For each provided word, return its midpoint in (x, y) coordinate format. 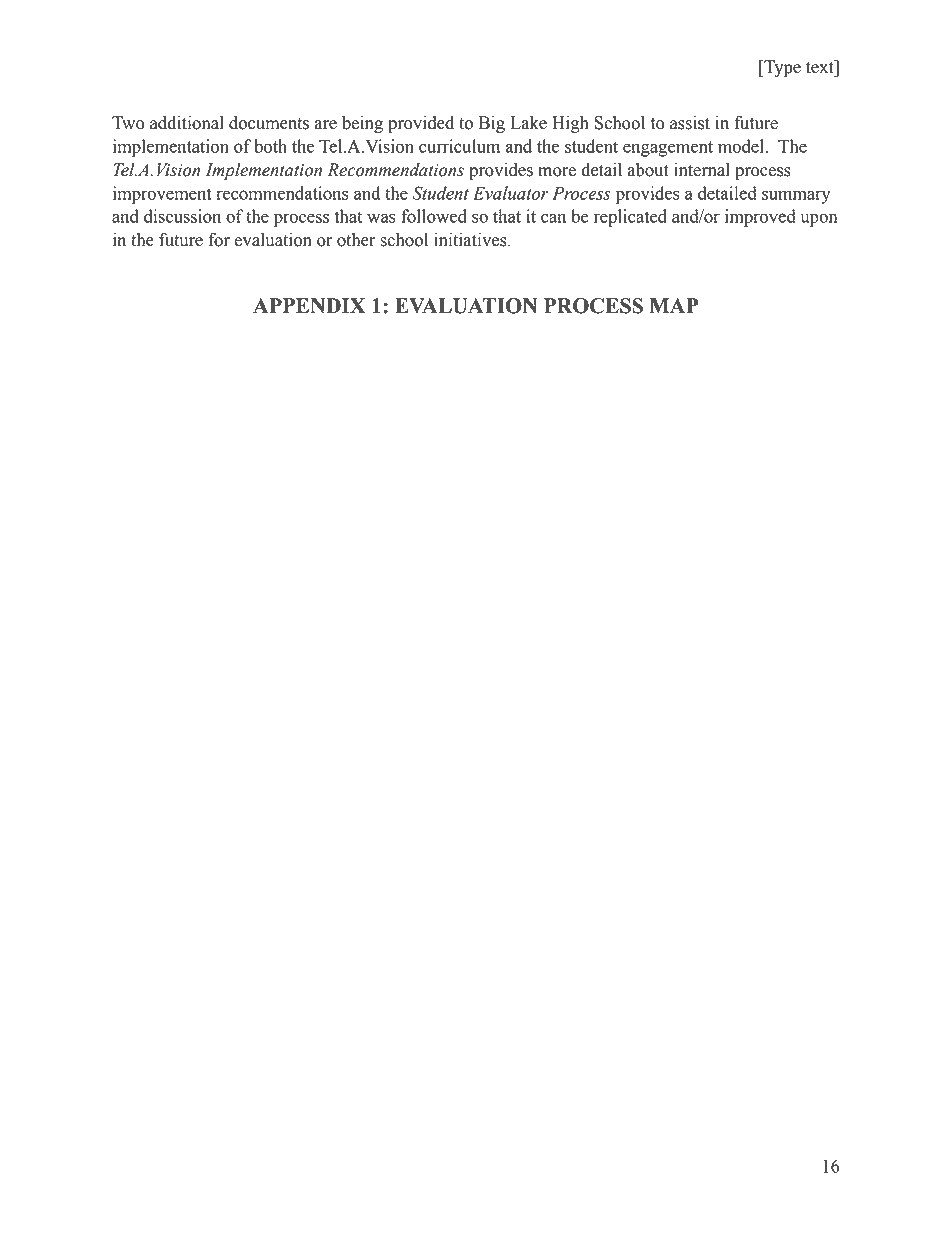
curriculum (459, 146)
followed (434, 216)
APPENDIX (309, 305)
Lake (528, 123)
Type (781, 68)
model (742, 146)
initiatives (471, 240)
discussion (182, 216)
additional (187, 123)
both (270, 146)
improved (760, 218)
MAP (674, 305)
